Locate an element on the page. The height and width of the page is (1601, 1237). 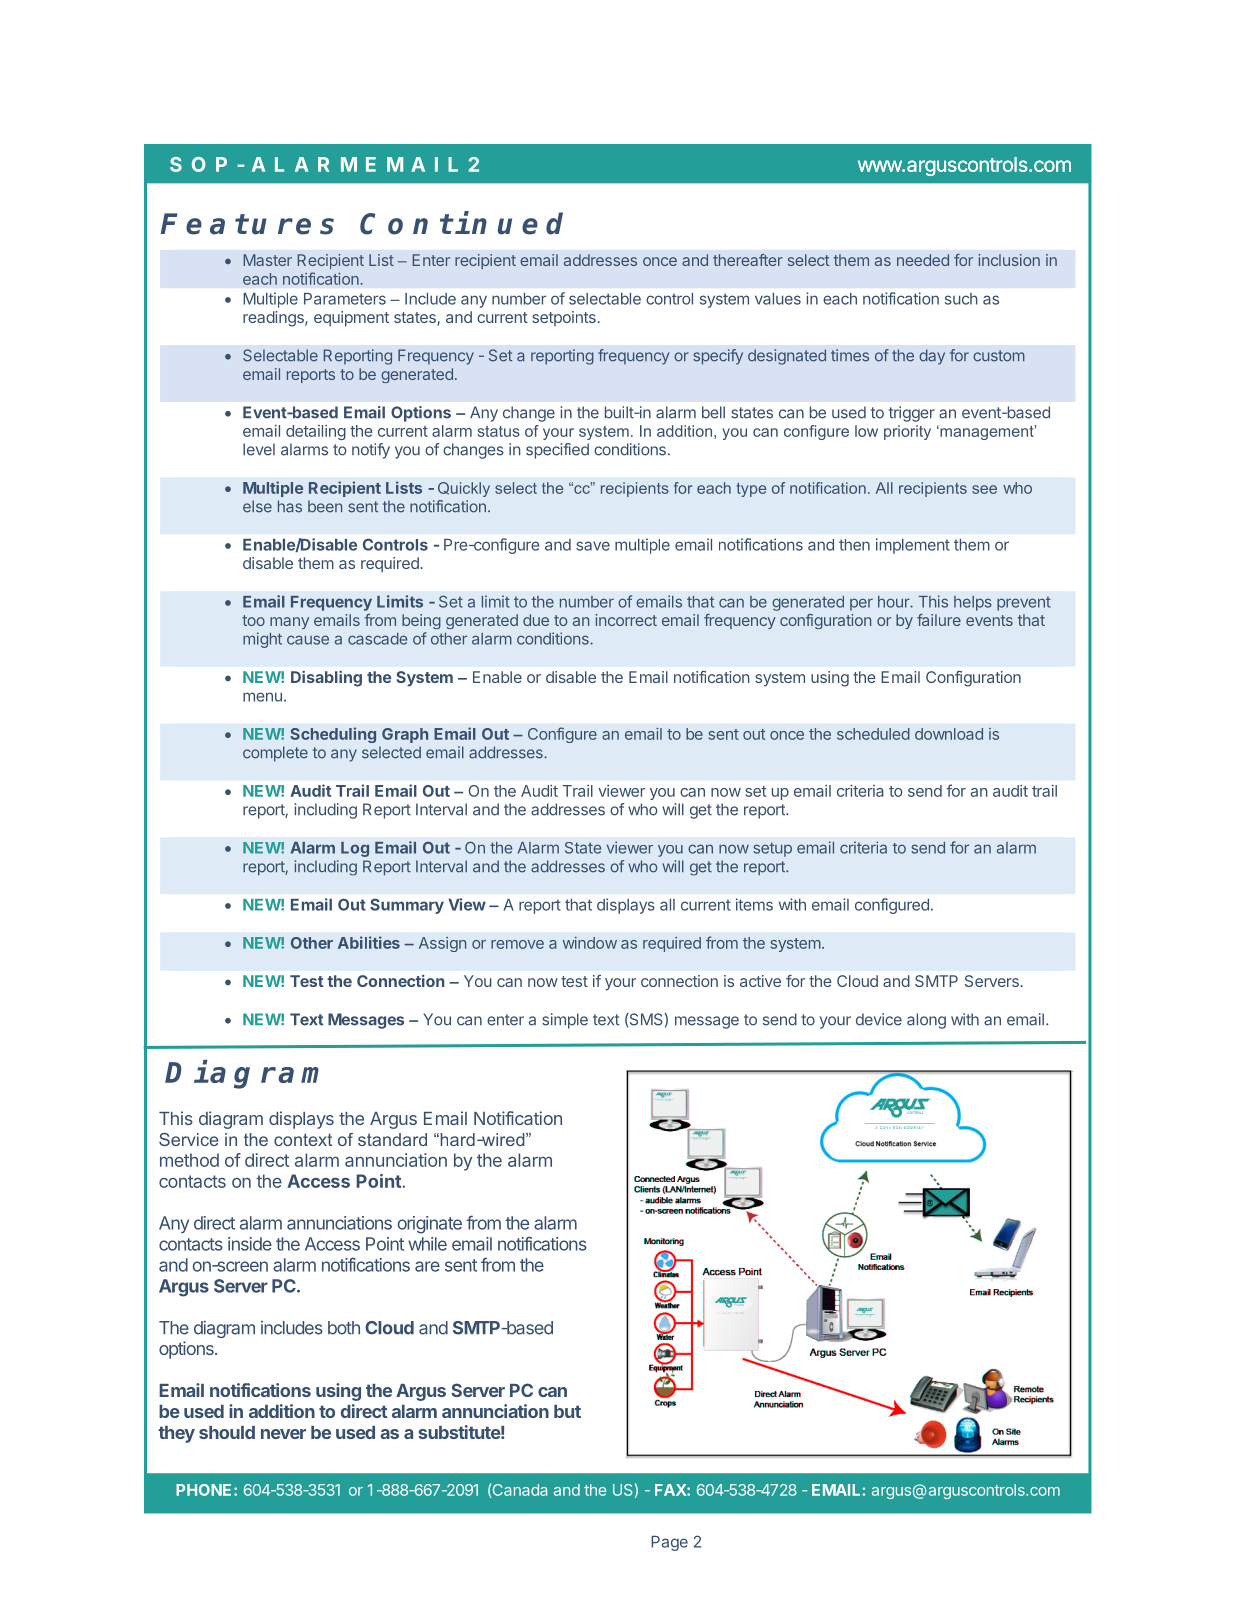
menu is located at coordinates (262, 697).
